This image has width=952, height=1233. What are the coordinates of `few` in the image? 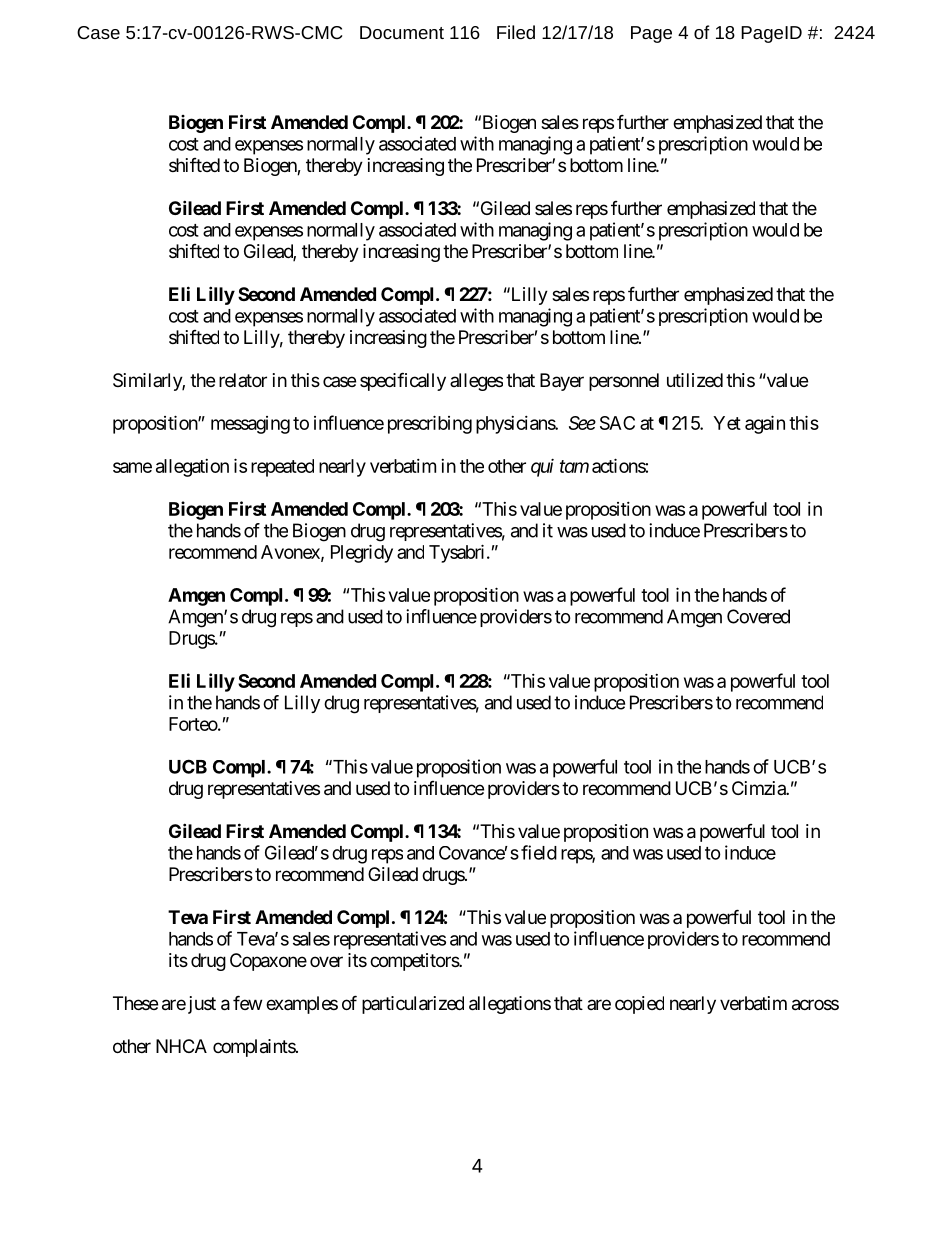 It's located at (247, 1002).
